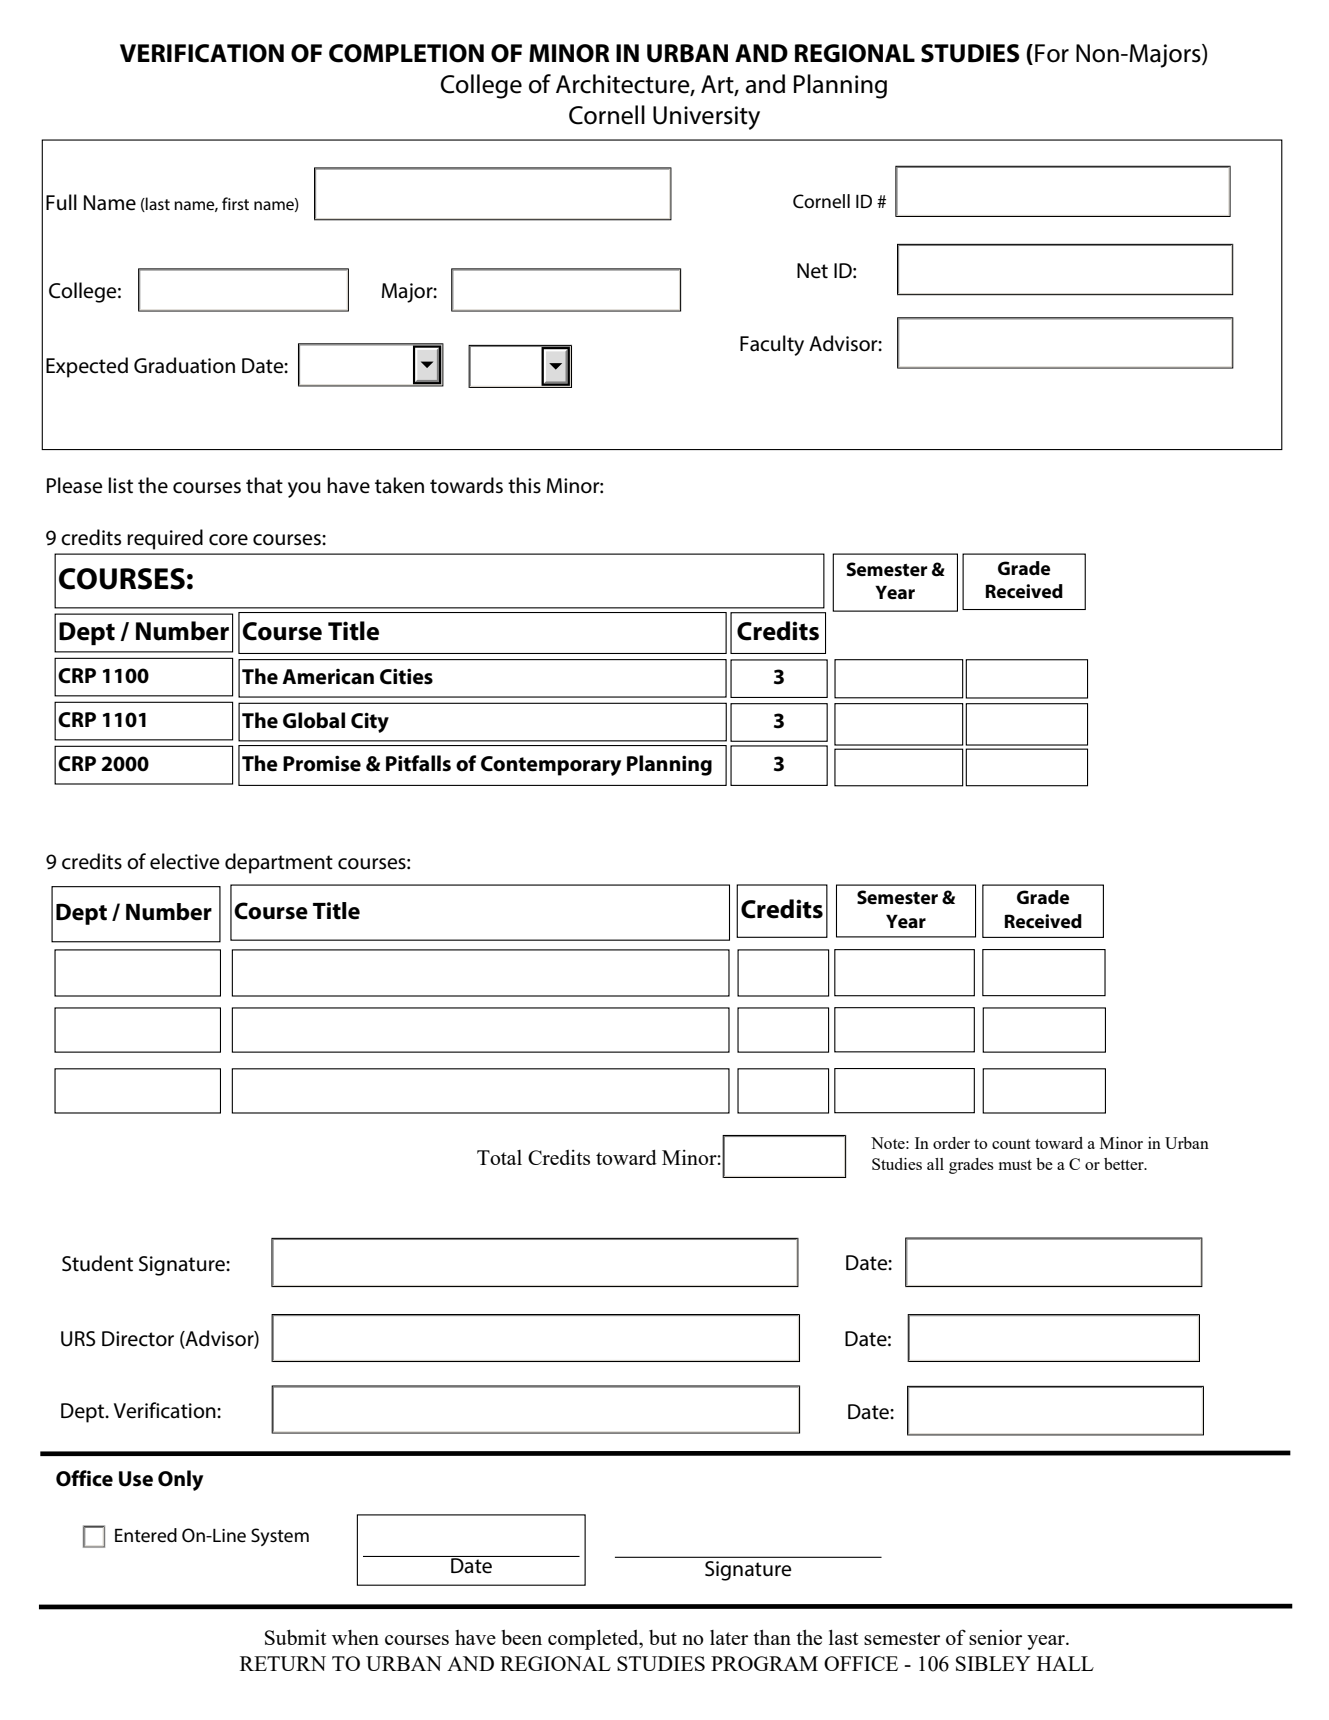 This page has width=1329, height=1720. Describe the element at coordinates (185, 861) in the page. I see `elective` at that location.
